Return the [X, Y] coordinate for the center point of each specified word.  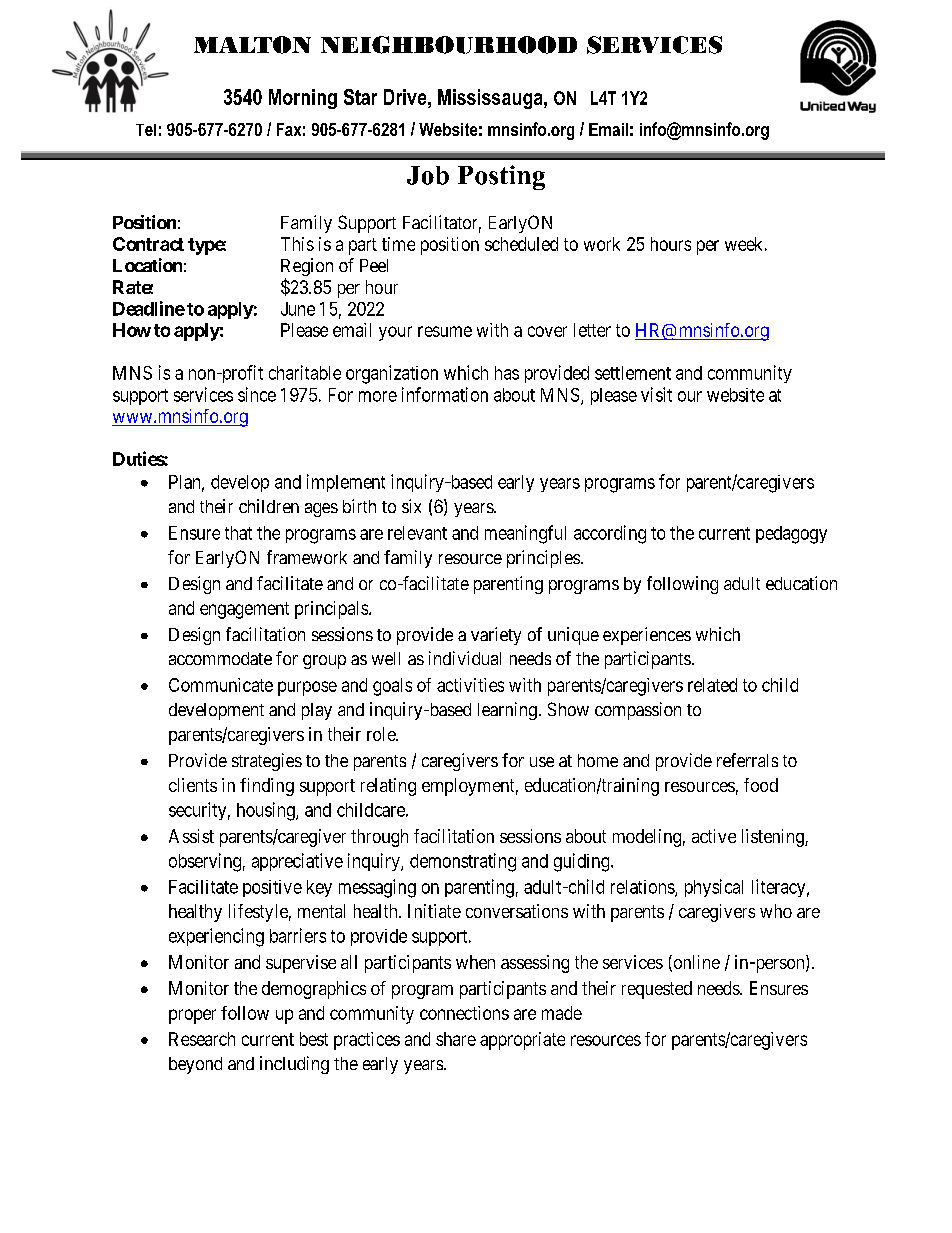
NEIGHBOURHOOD [449, 45]
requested [657, 990]
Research [202, 1039]
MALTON [252, 45]
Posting [501, 177]
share [456, 1039]
